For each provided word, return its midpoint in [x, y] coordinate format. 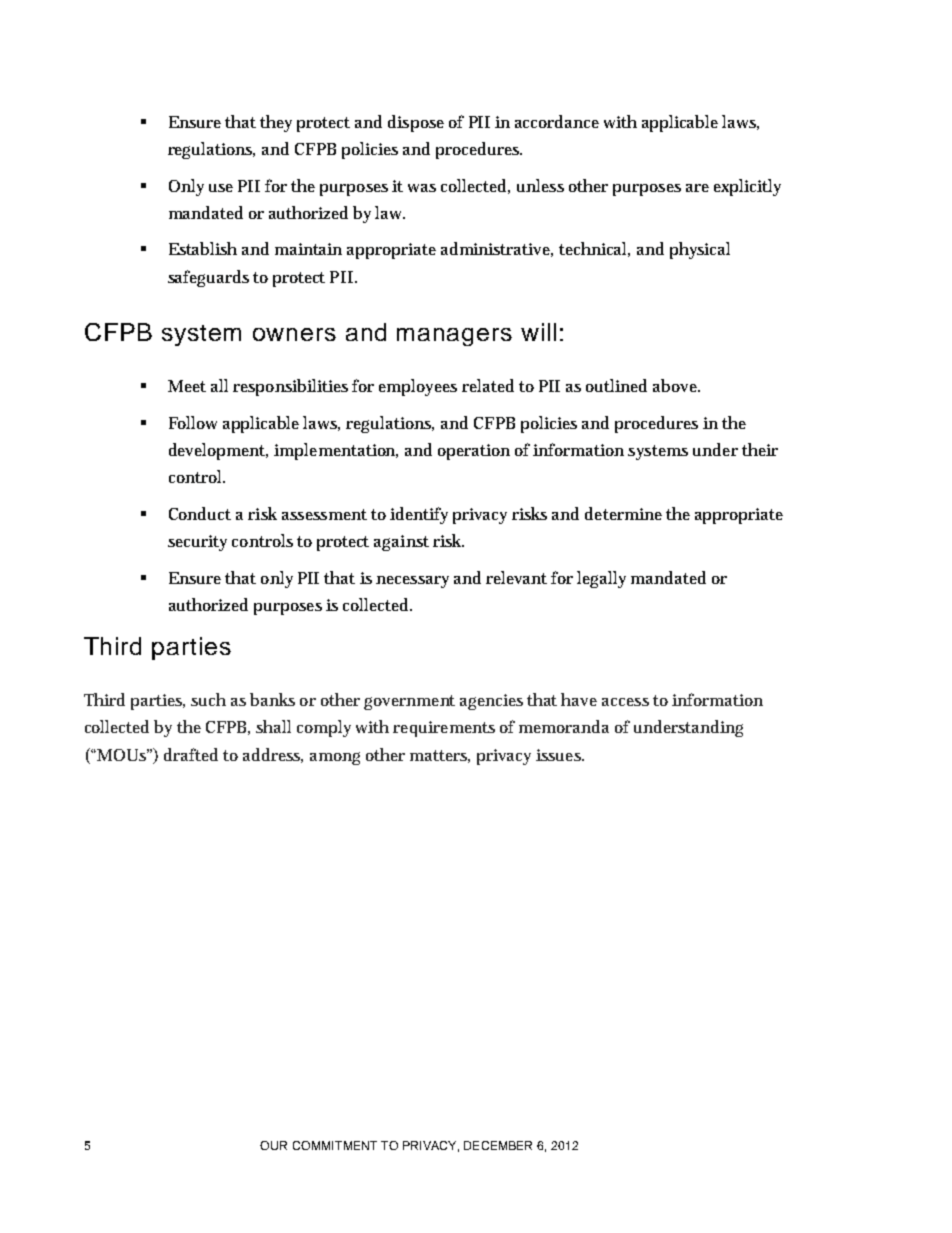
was [422, 188]
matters [440, 756]
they [276, 123]
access [625, 702]
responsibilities [290, 387]
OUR [273, 1145]
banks [272, 699]
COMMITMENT [335, 1145]
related [488, 385]
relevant [516, 577]
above [676, 385]
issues [560, 755]
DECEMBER [498, 1145]
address [273, 755]
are [697, 188]
